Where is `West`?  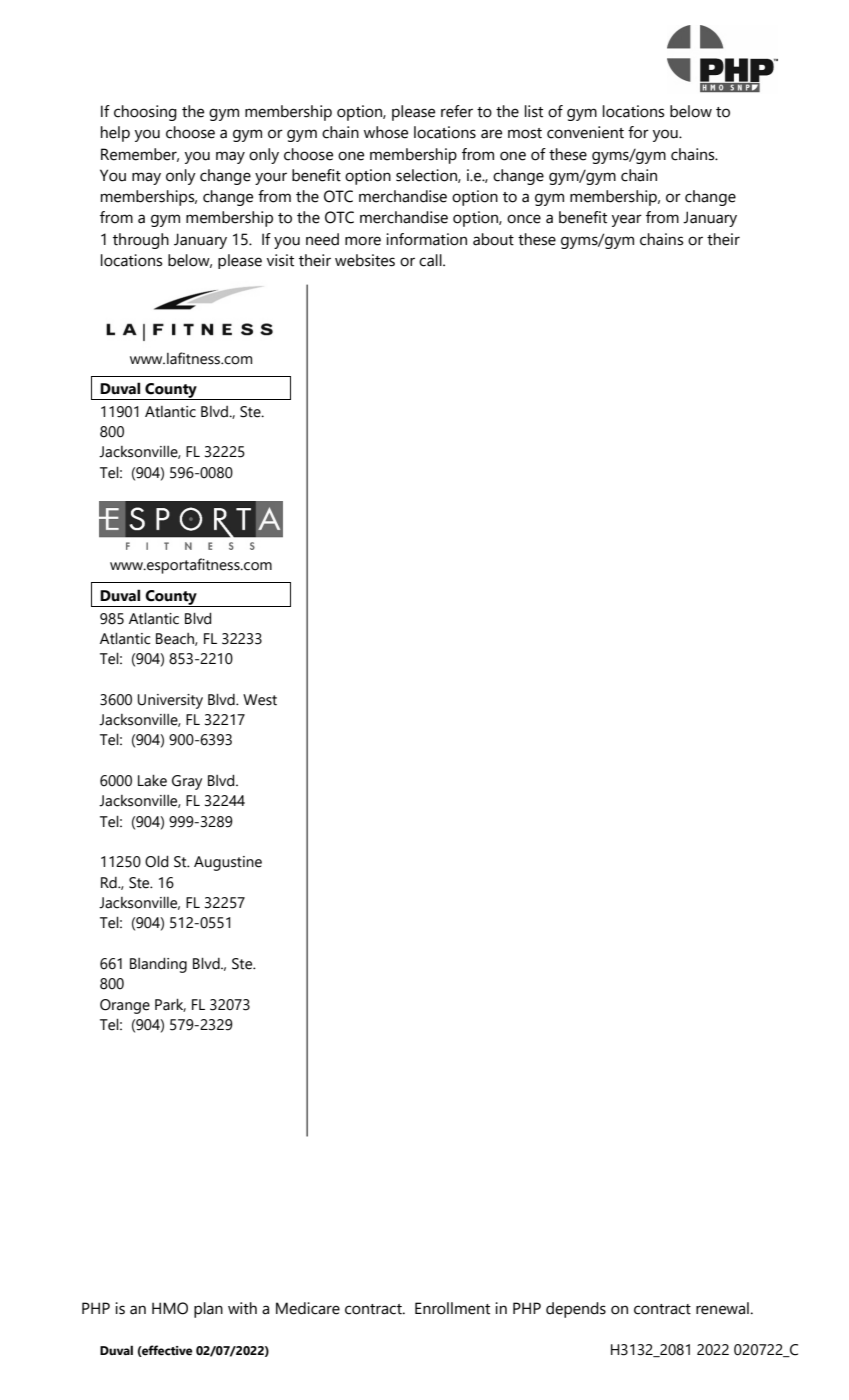 West is located at coordinates (260, 700).
